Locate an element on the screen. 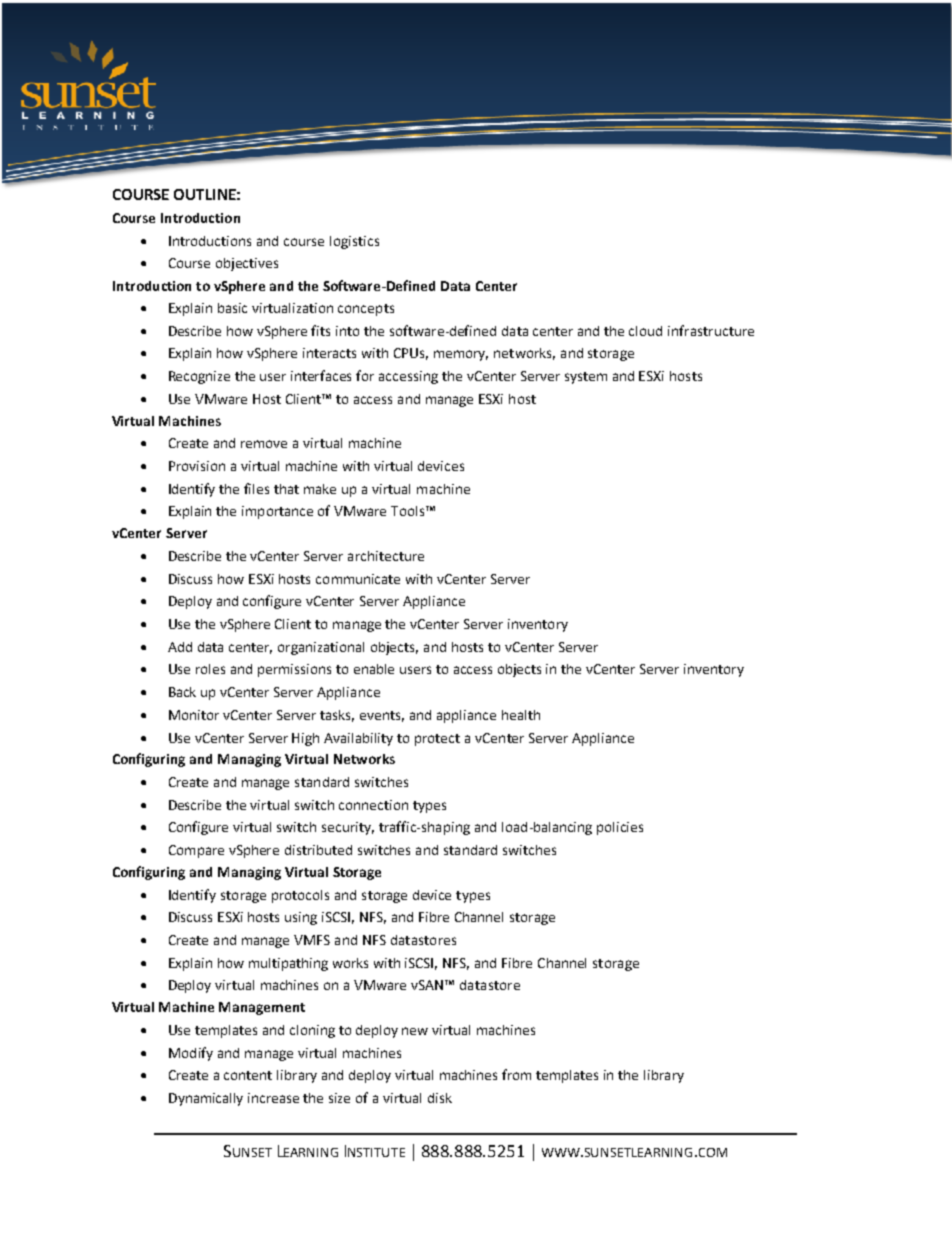 This screenshot has width=952, height=1233. architecture is located at coordinates (386, 556).
